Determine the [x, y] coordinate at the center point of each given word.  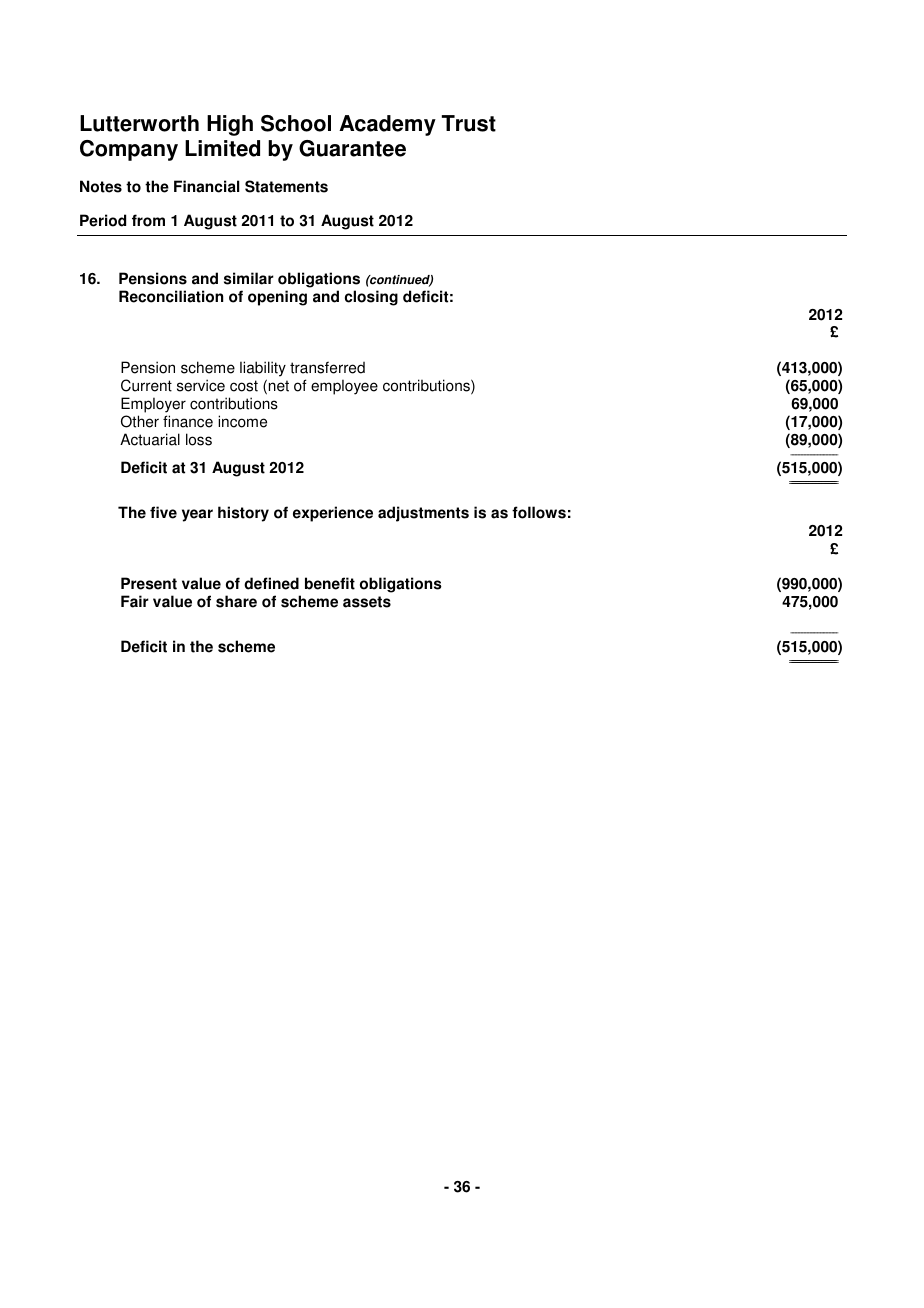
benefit [330, 583]
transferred [327, 367]
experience [333, 514]
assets [367, 602]
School [296, 123]
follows [539, 512]
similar [249, 278]
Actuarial [150, 439]
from [148, 220]
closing [371, 298]
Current [146, 385]
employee [344, 387]
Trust [469, 123]
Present [149, 583]
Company [129, 150]
